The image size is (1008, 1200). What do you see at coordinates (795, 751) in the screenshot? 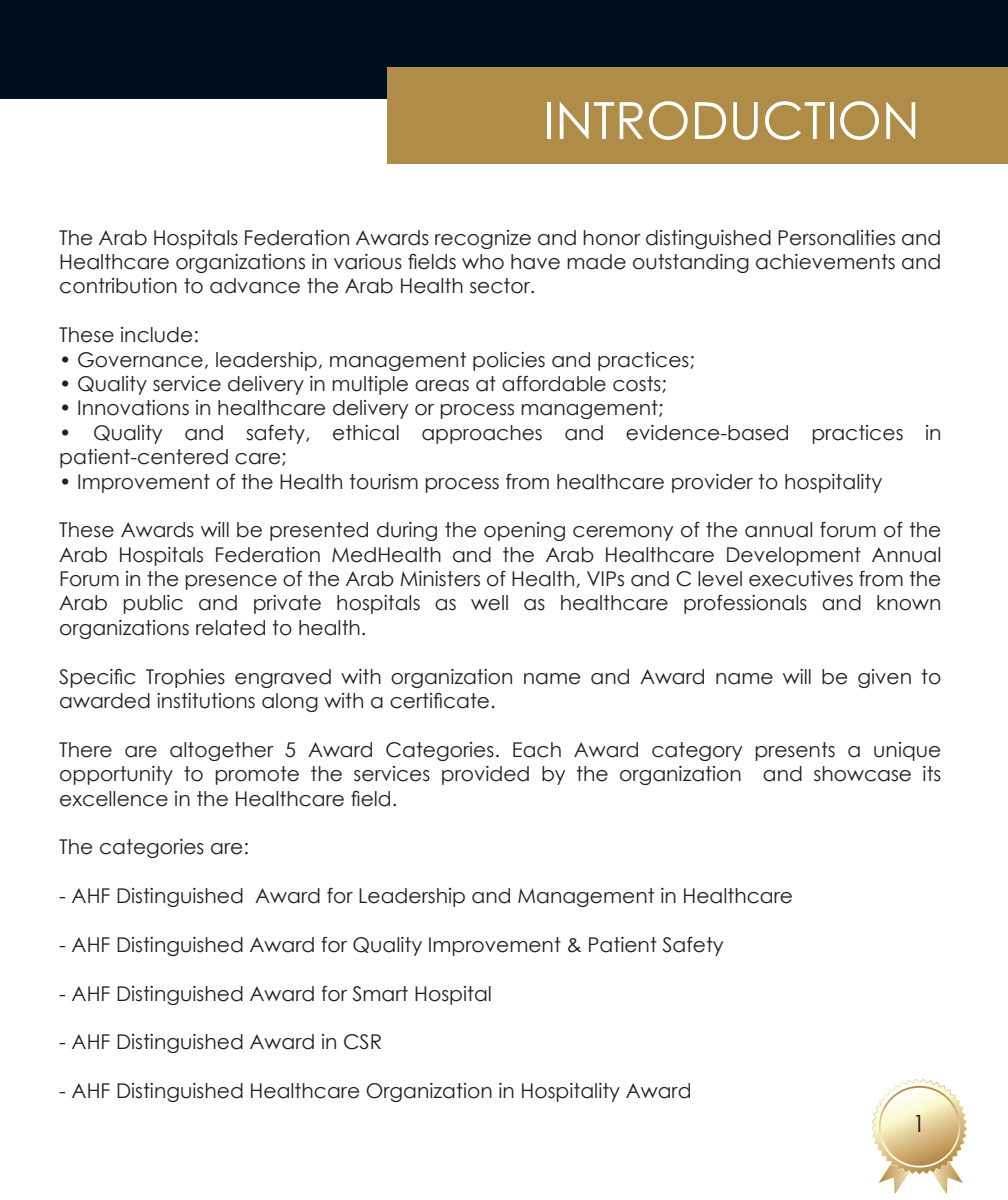
I see `presents` at bounding box center [795, 751].
